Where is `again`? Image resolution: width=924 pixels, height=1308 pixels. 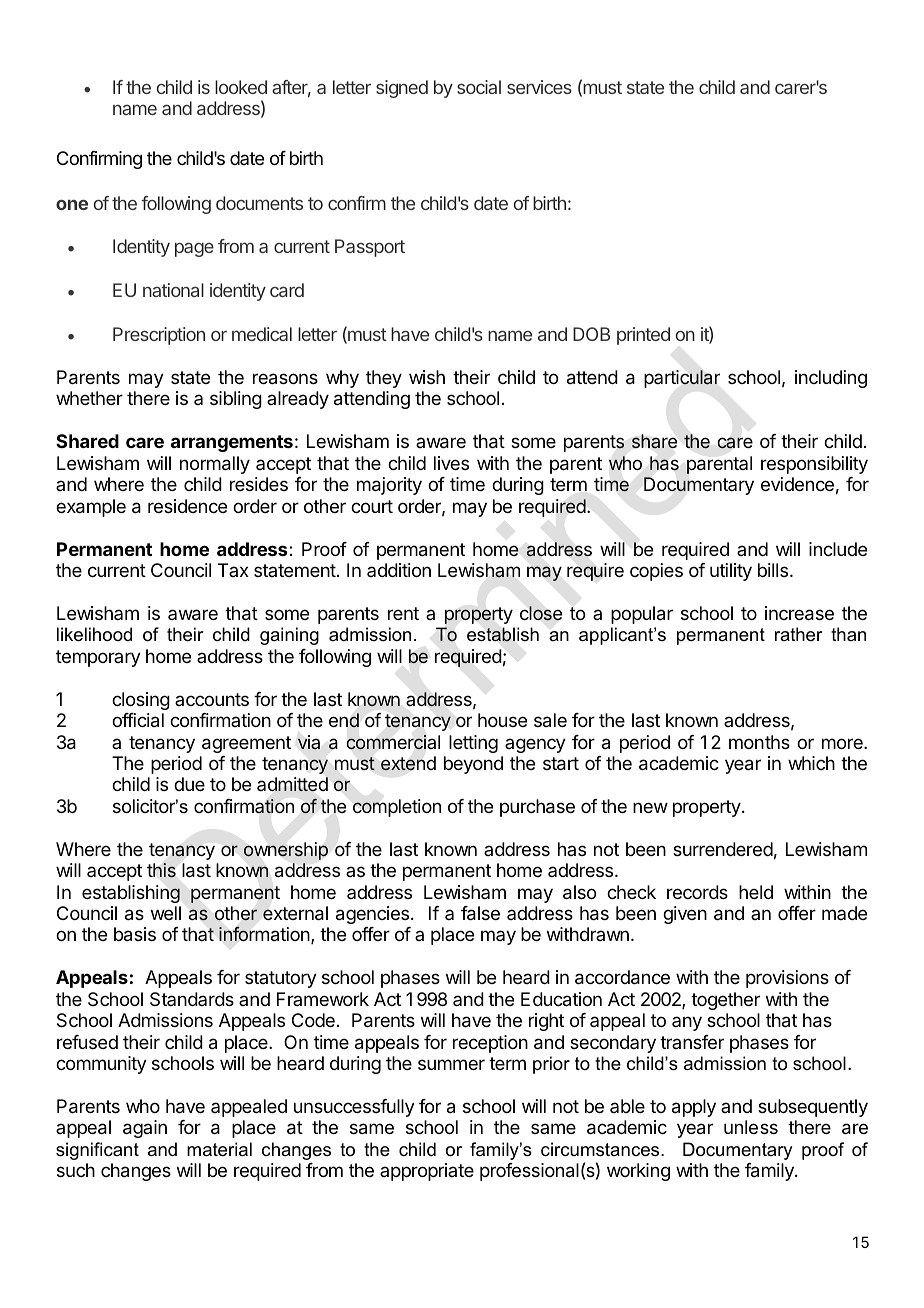 again is located at coordinates (145, 1129).
